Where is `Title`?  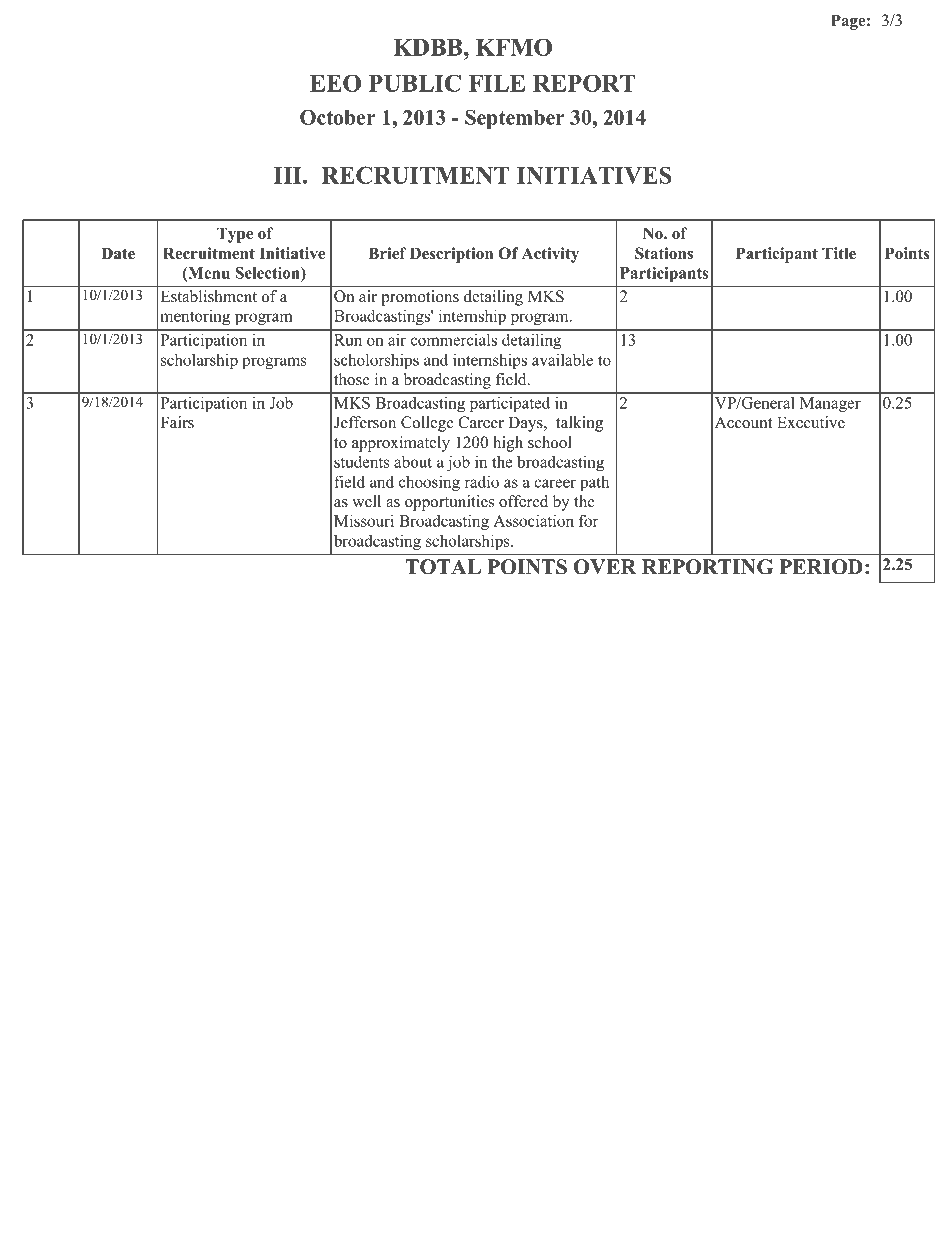 Title is located at coordinates (839, 253).
